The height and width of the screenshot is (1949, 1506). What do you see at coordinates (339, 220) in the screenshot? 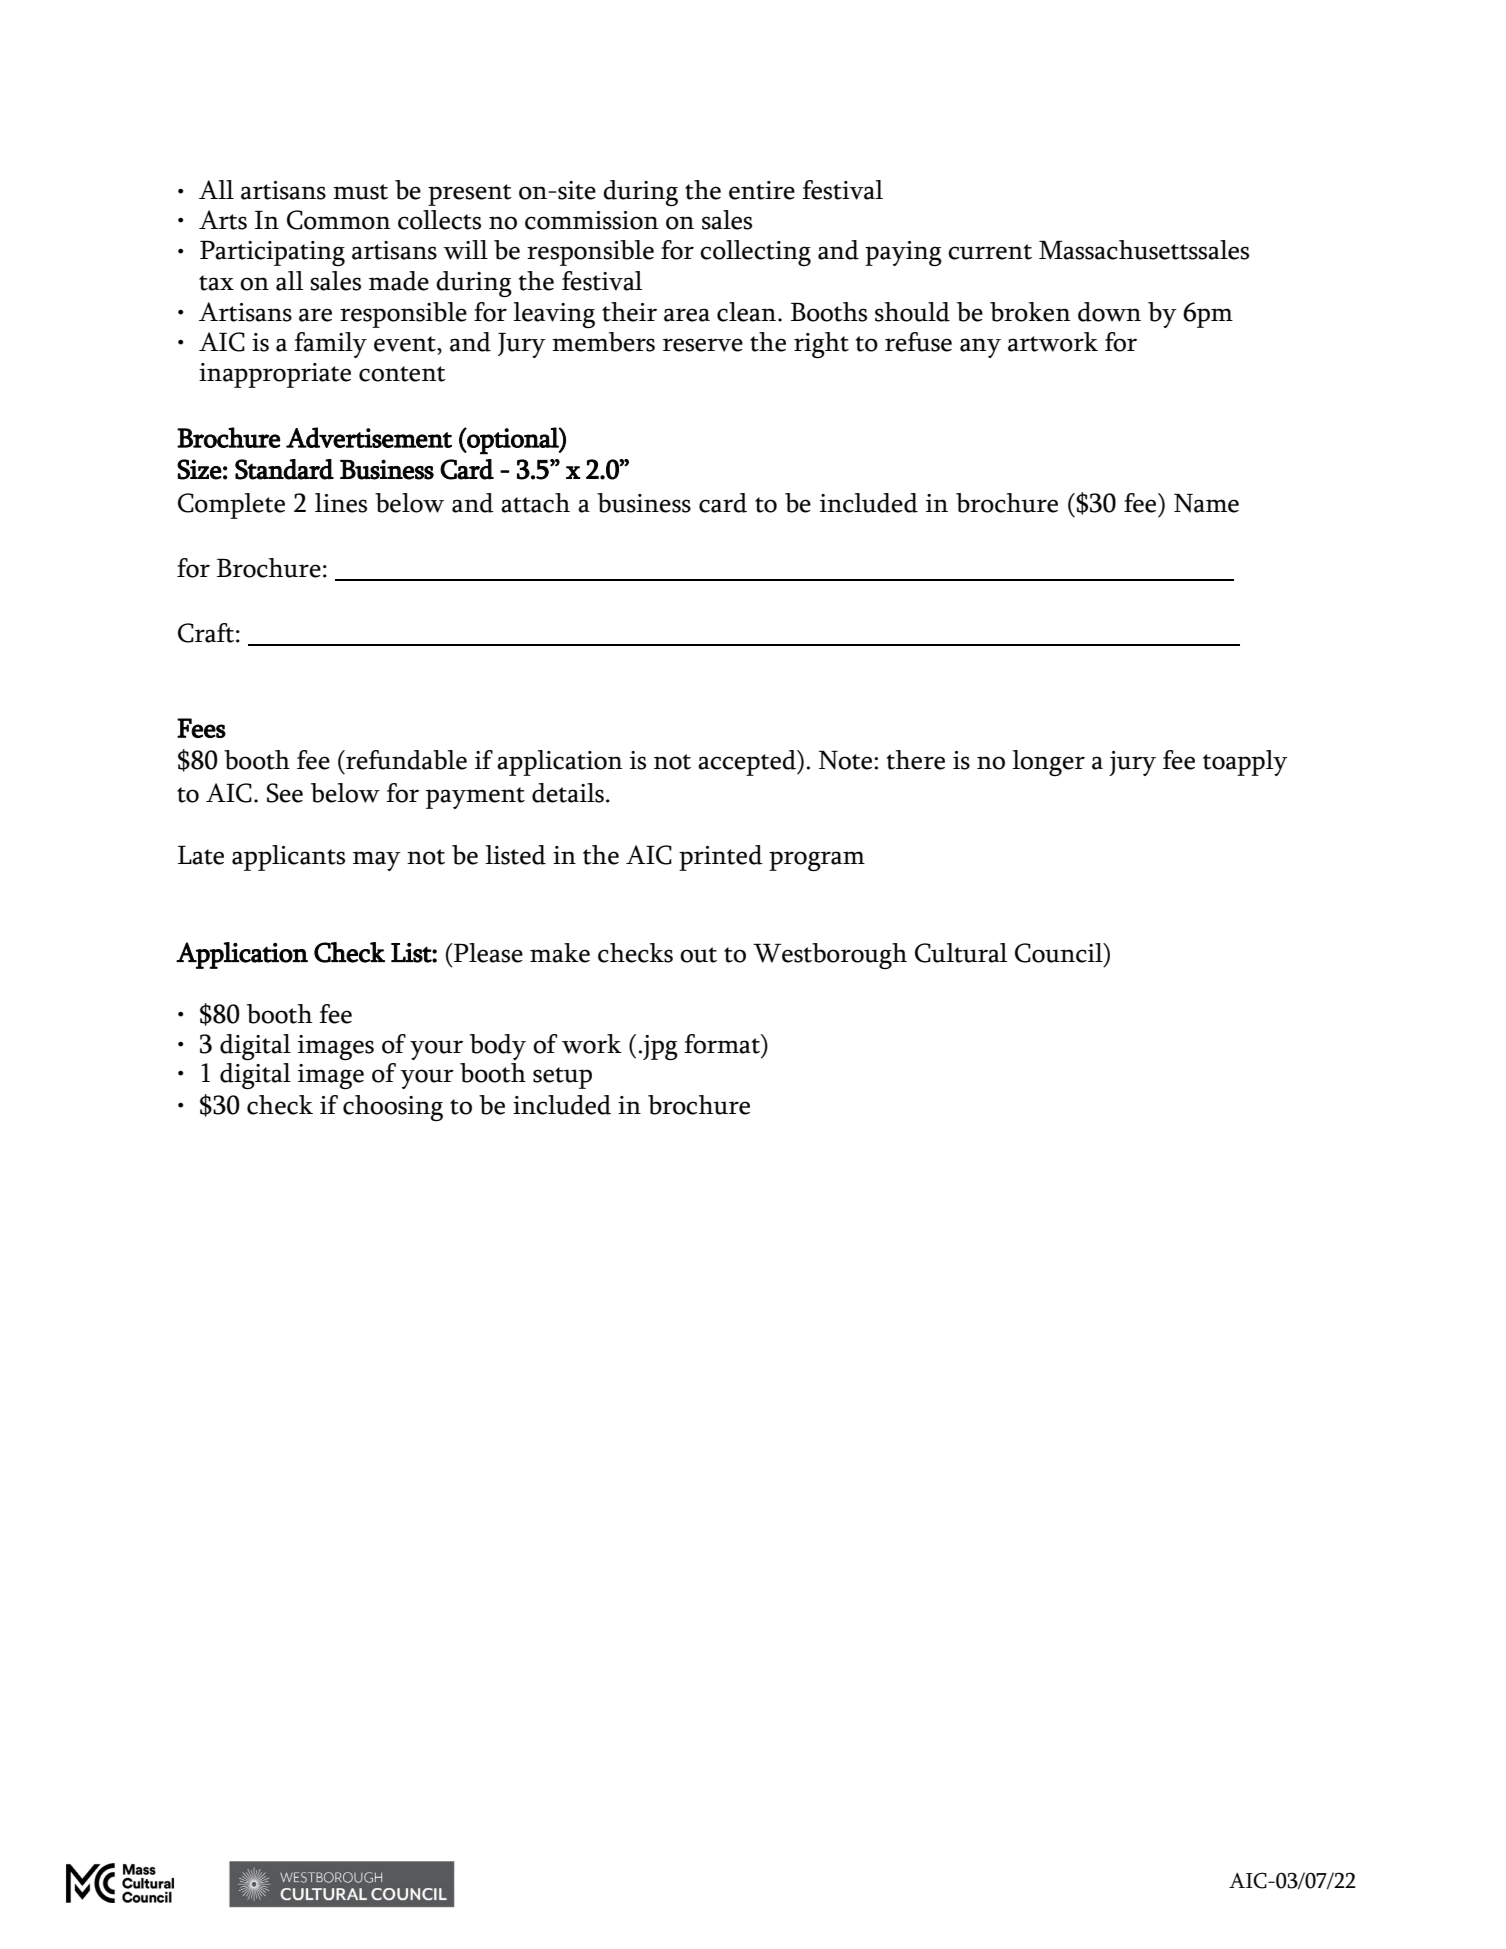
I see `Common` at bounding box center [339, 220].
